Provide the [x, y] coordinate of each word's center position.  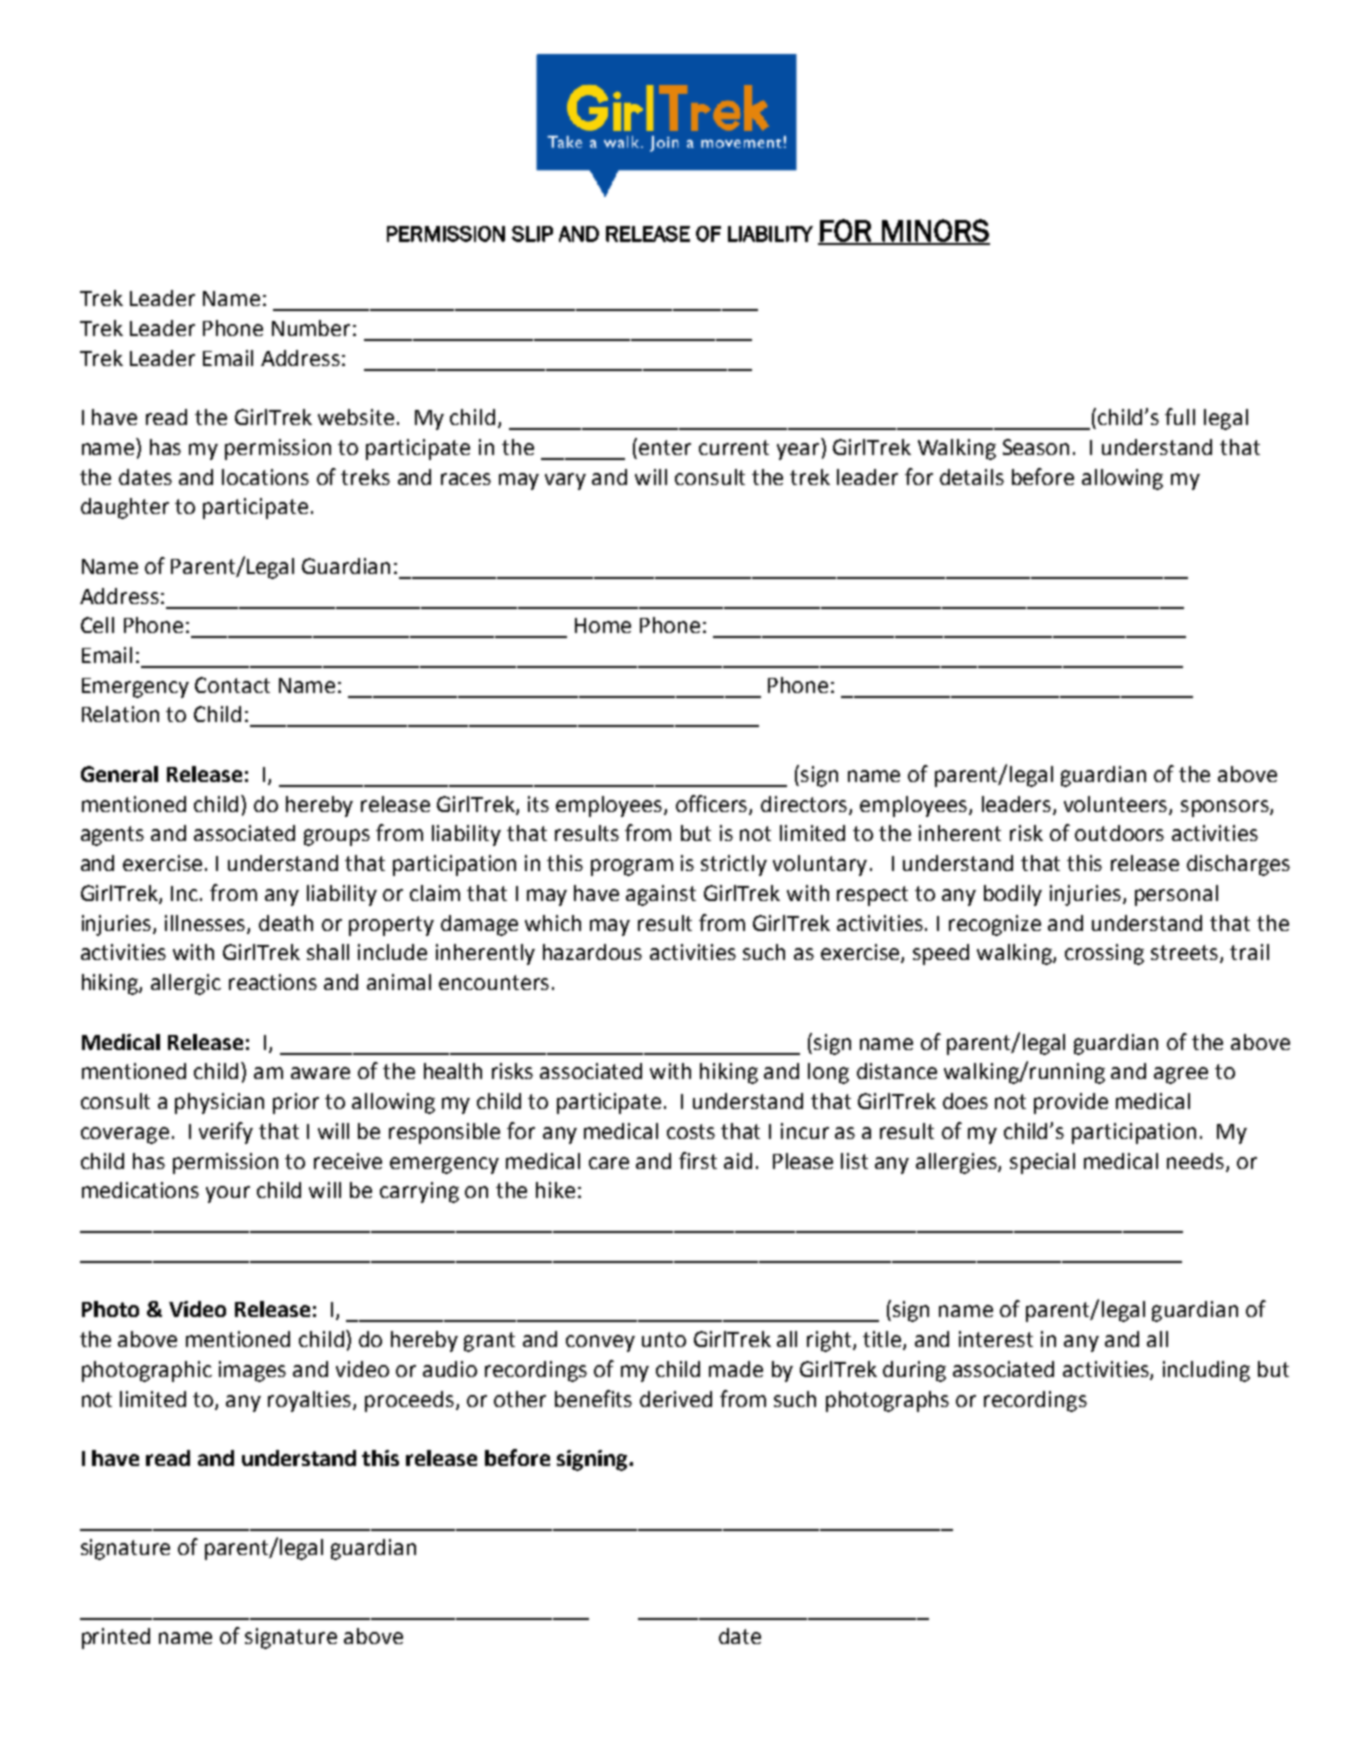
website [356, 417]
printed [116, 1638]
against [661, 895]
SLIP [532, 234]
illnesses [206, 924]
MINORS [935, 231]
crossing [1104, 954]
